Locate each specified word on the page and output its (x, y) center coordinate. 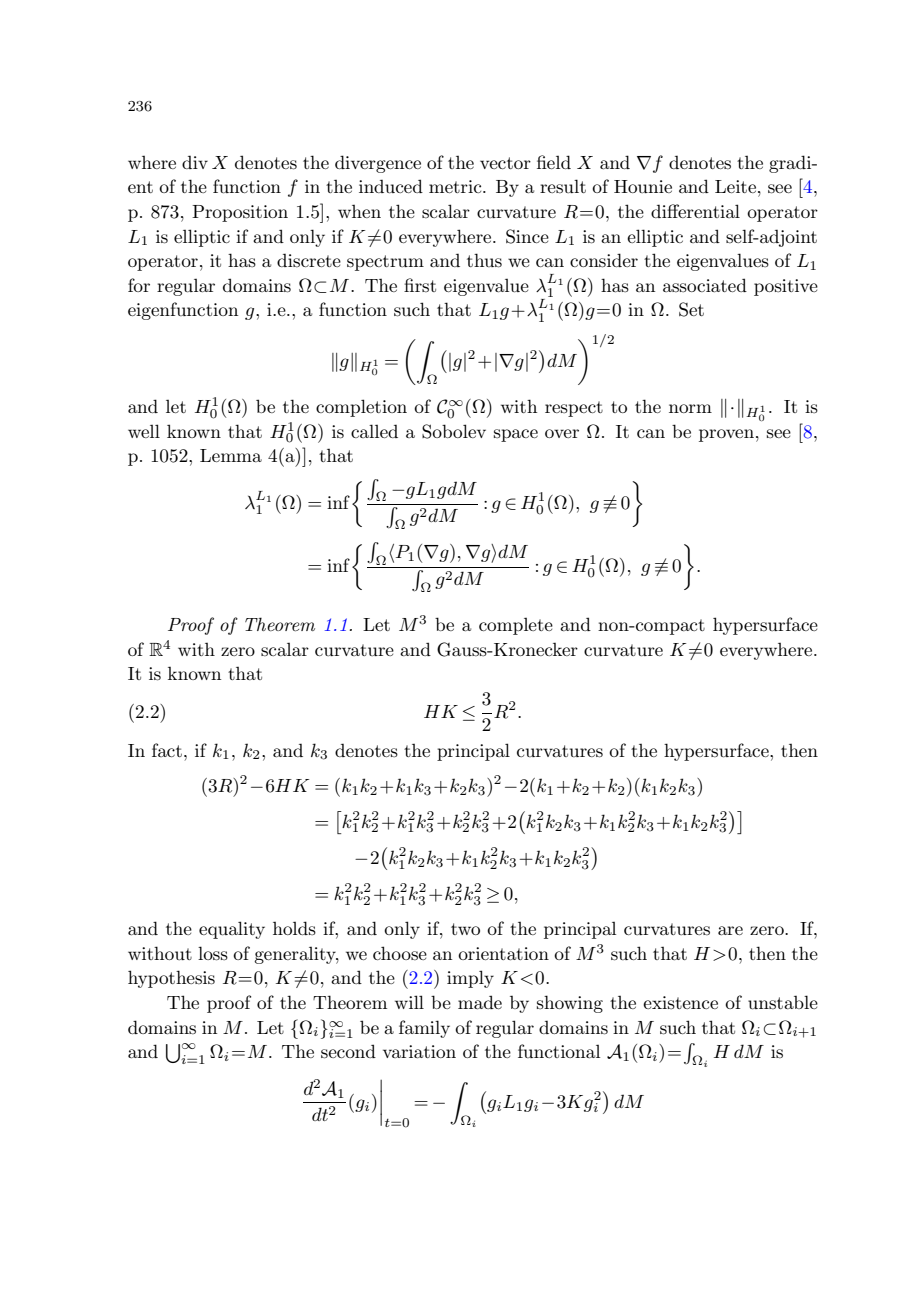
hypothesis (171, 979)
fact (167, 750)
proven (726, 435)
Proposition (240, 213)
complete (516, 626)
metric (456, 186)
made (480, 1002)
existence (680, 1002)
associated (705, 285)
